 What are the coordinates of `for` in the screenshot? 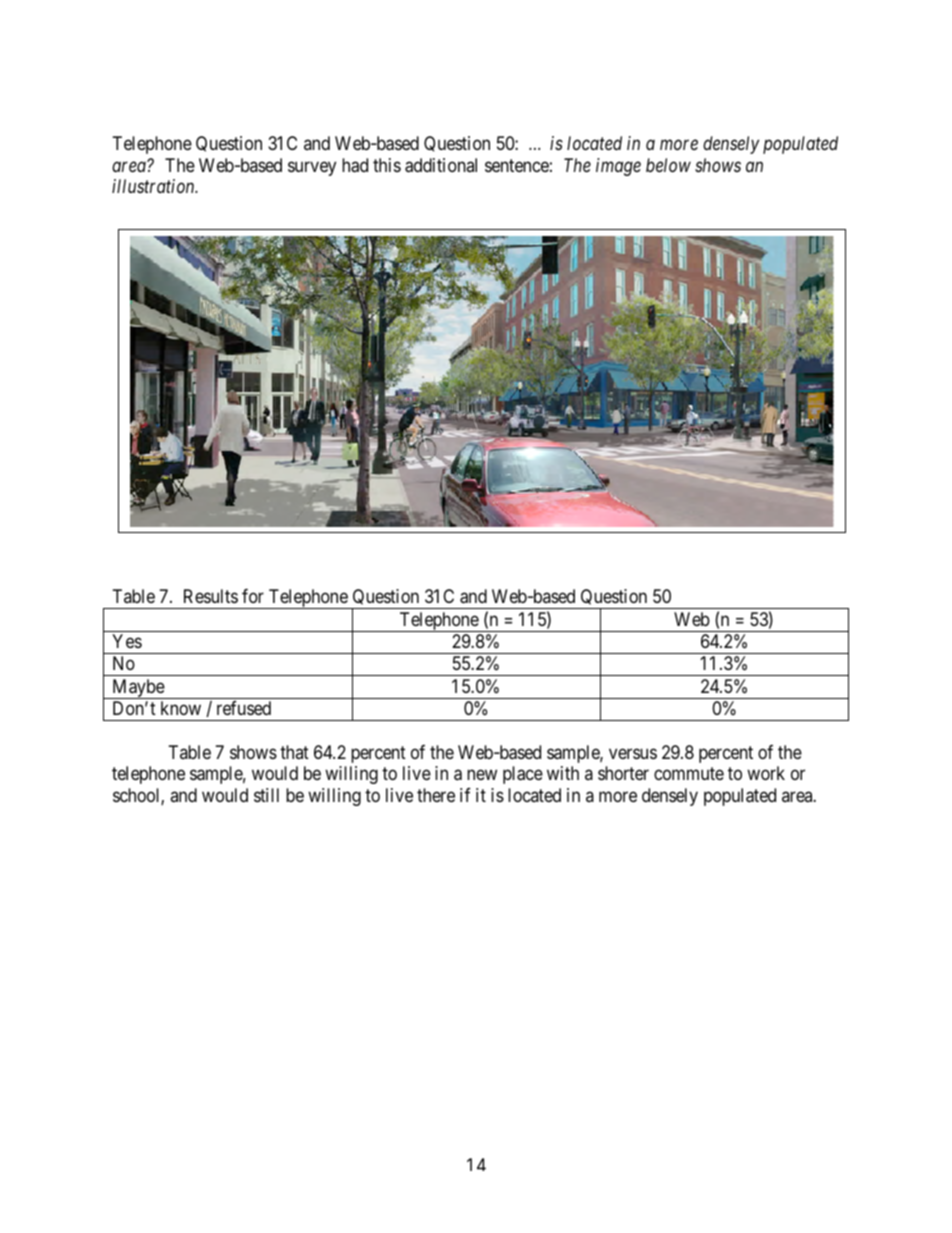 It's located at (253, 596).
